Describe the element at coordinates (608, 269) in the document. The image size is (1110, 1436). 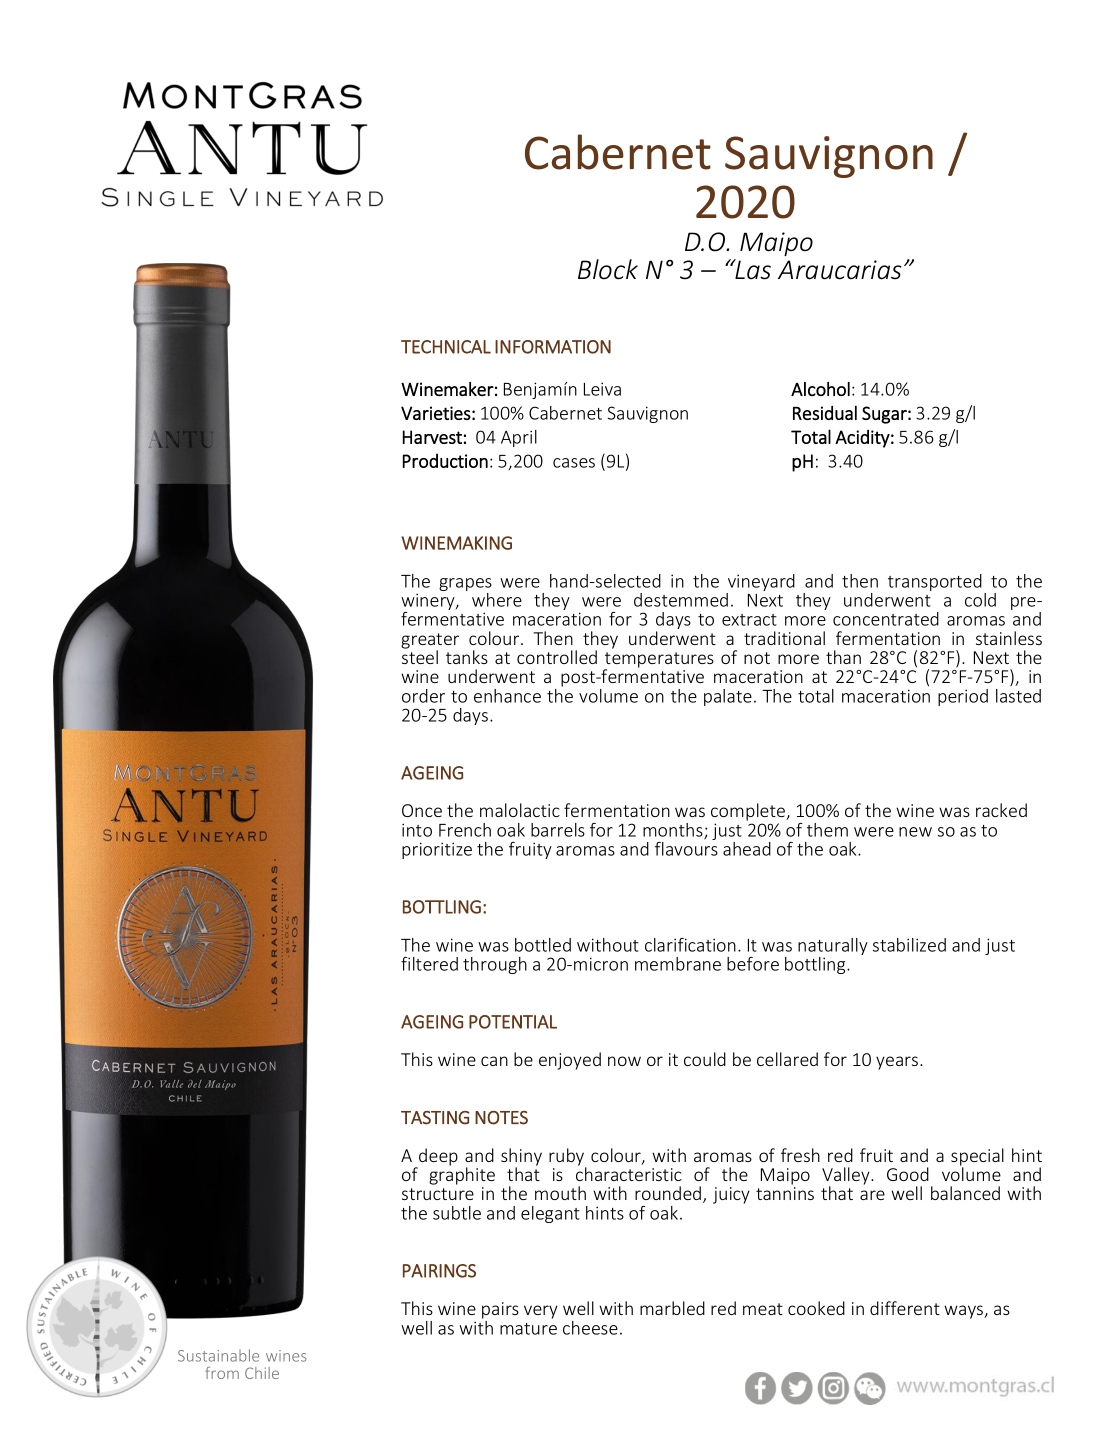
I see `Block` at that location.
